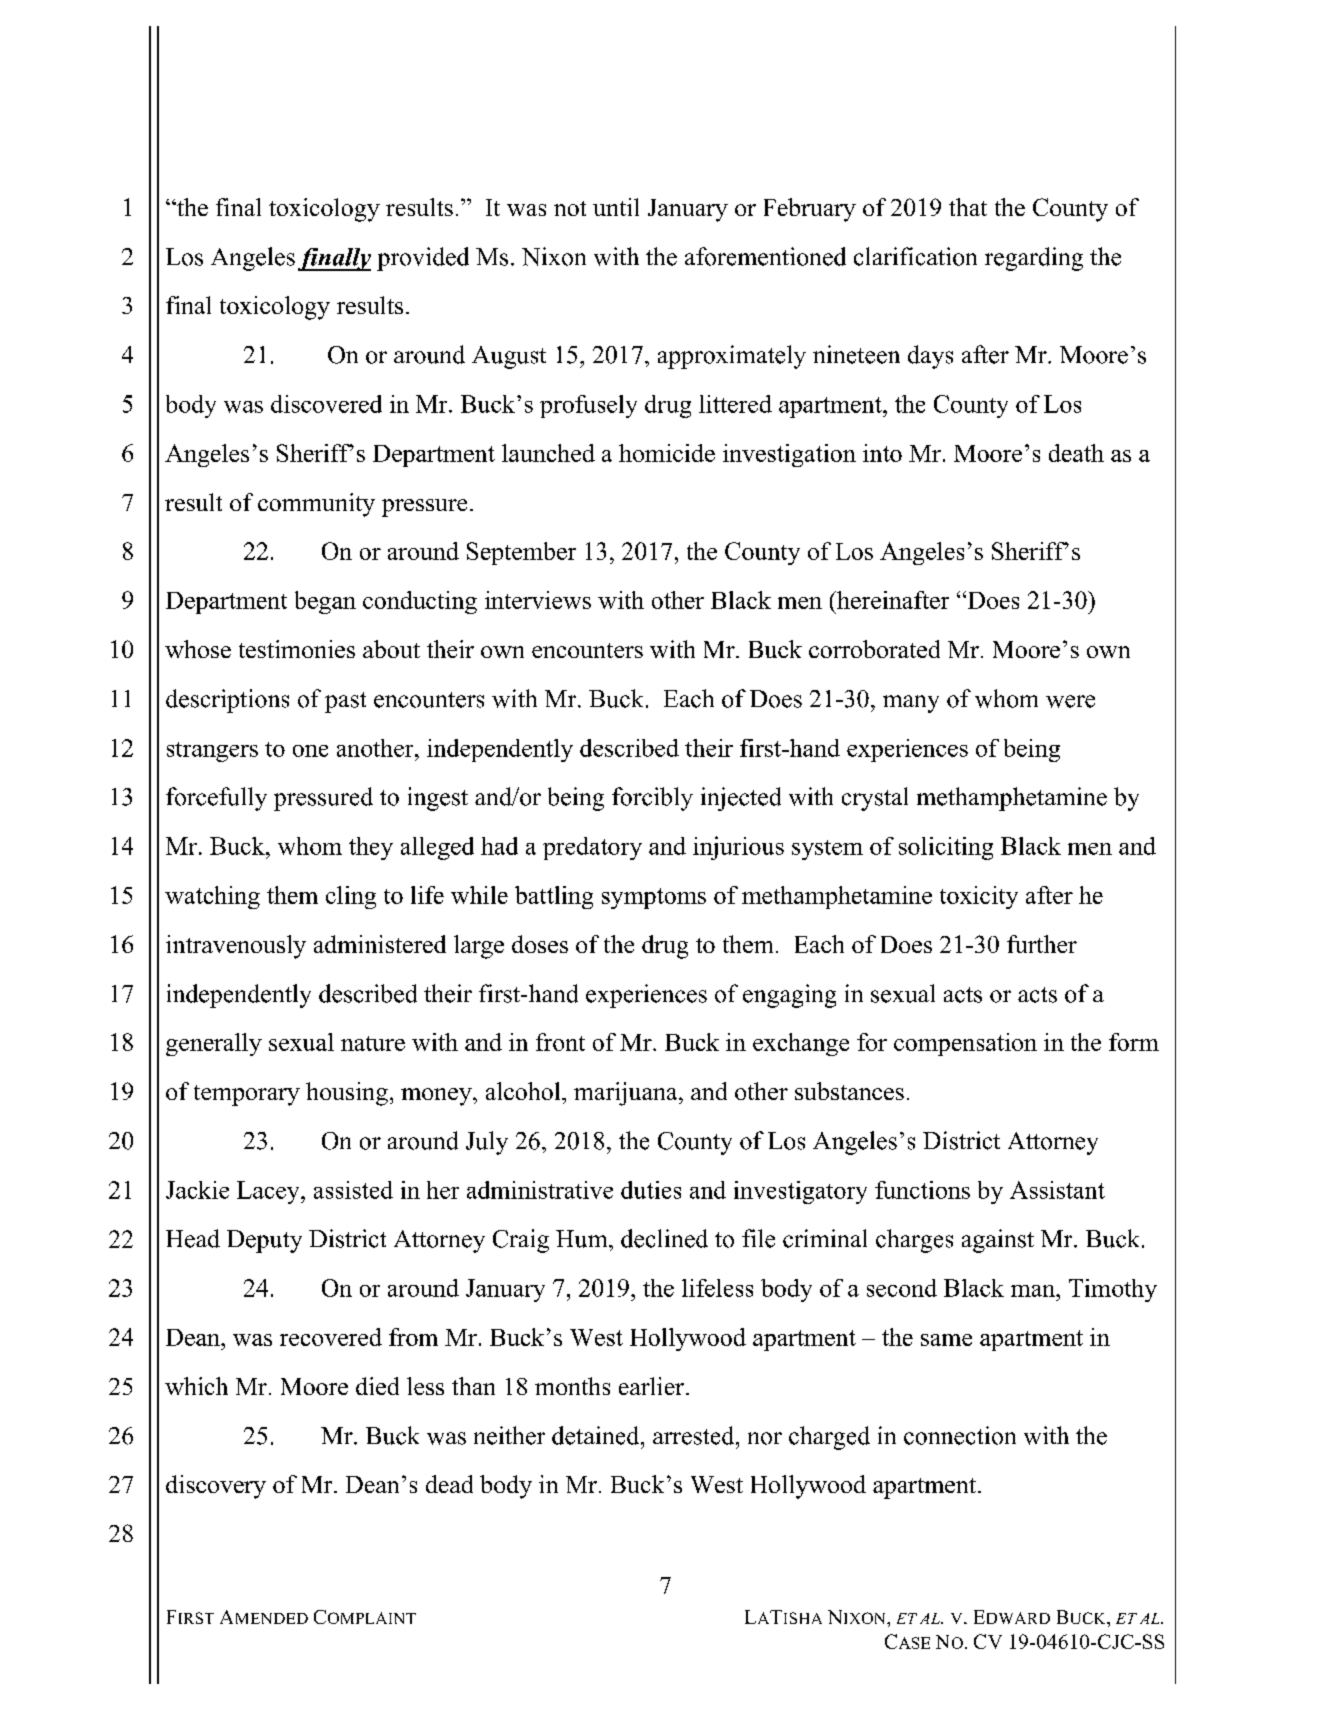 This screenshot has width=1321, height=1710. I want to click on Assistant, so click(1057, 1190).
